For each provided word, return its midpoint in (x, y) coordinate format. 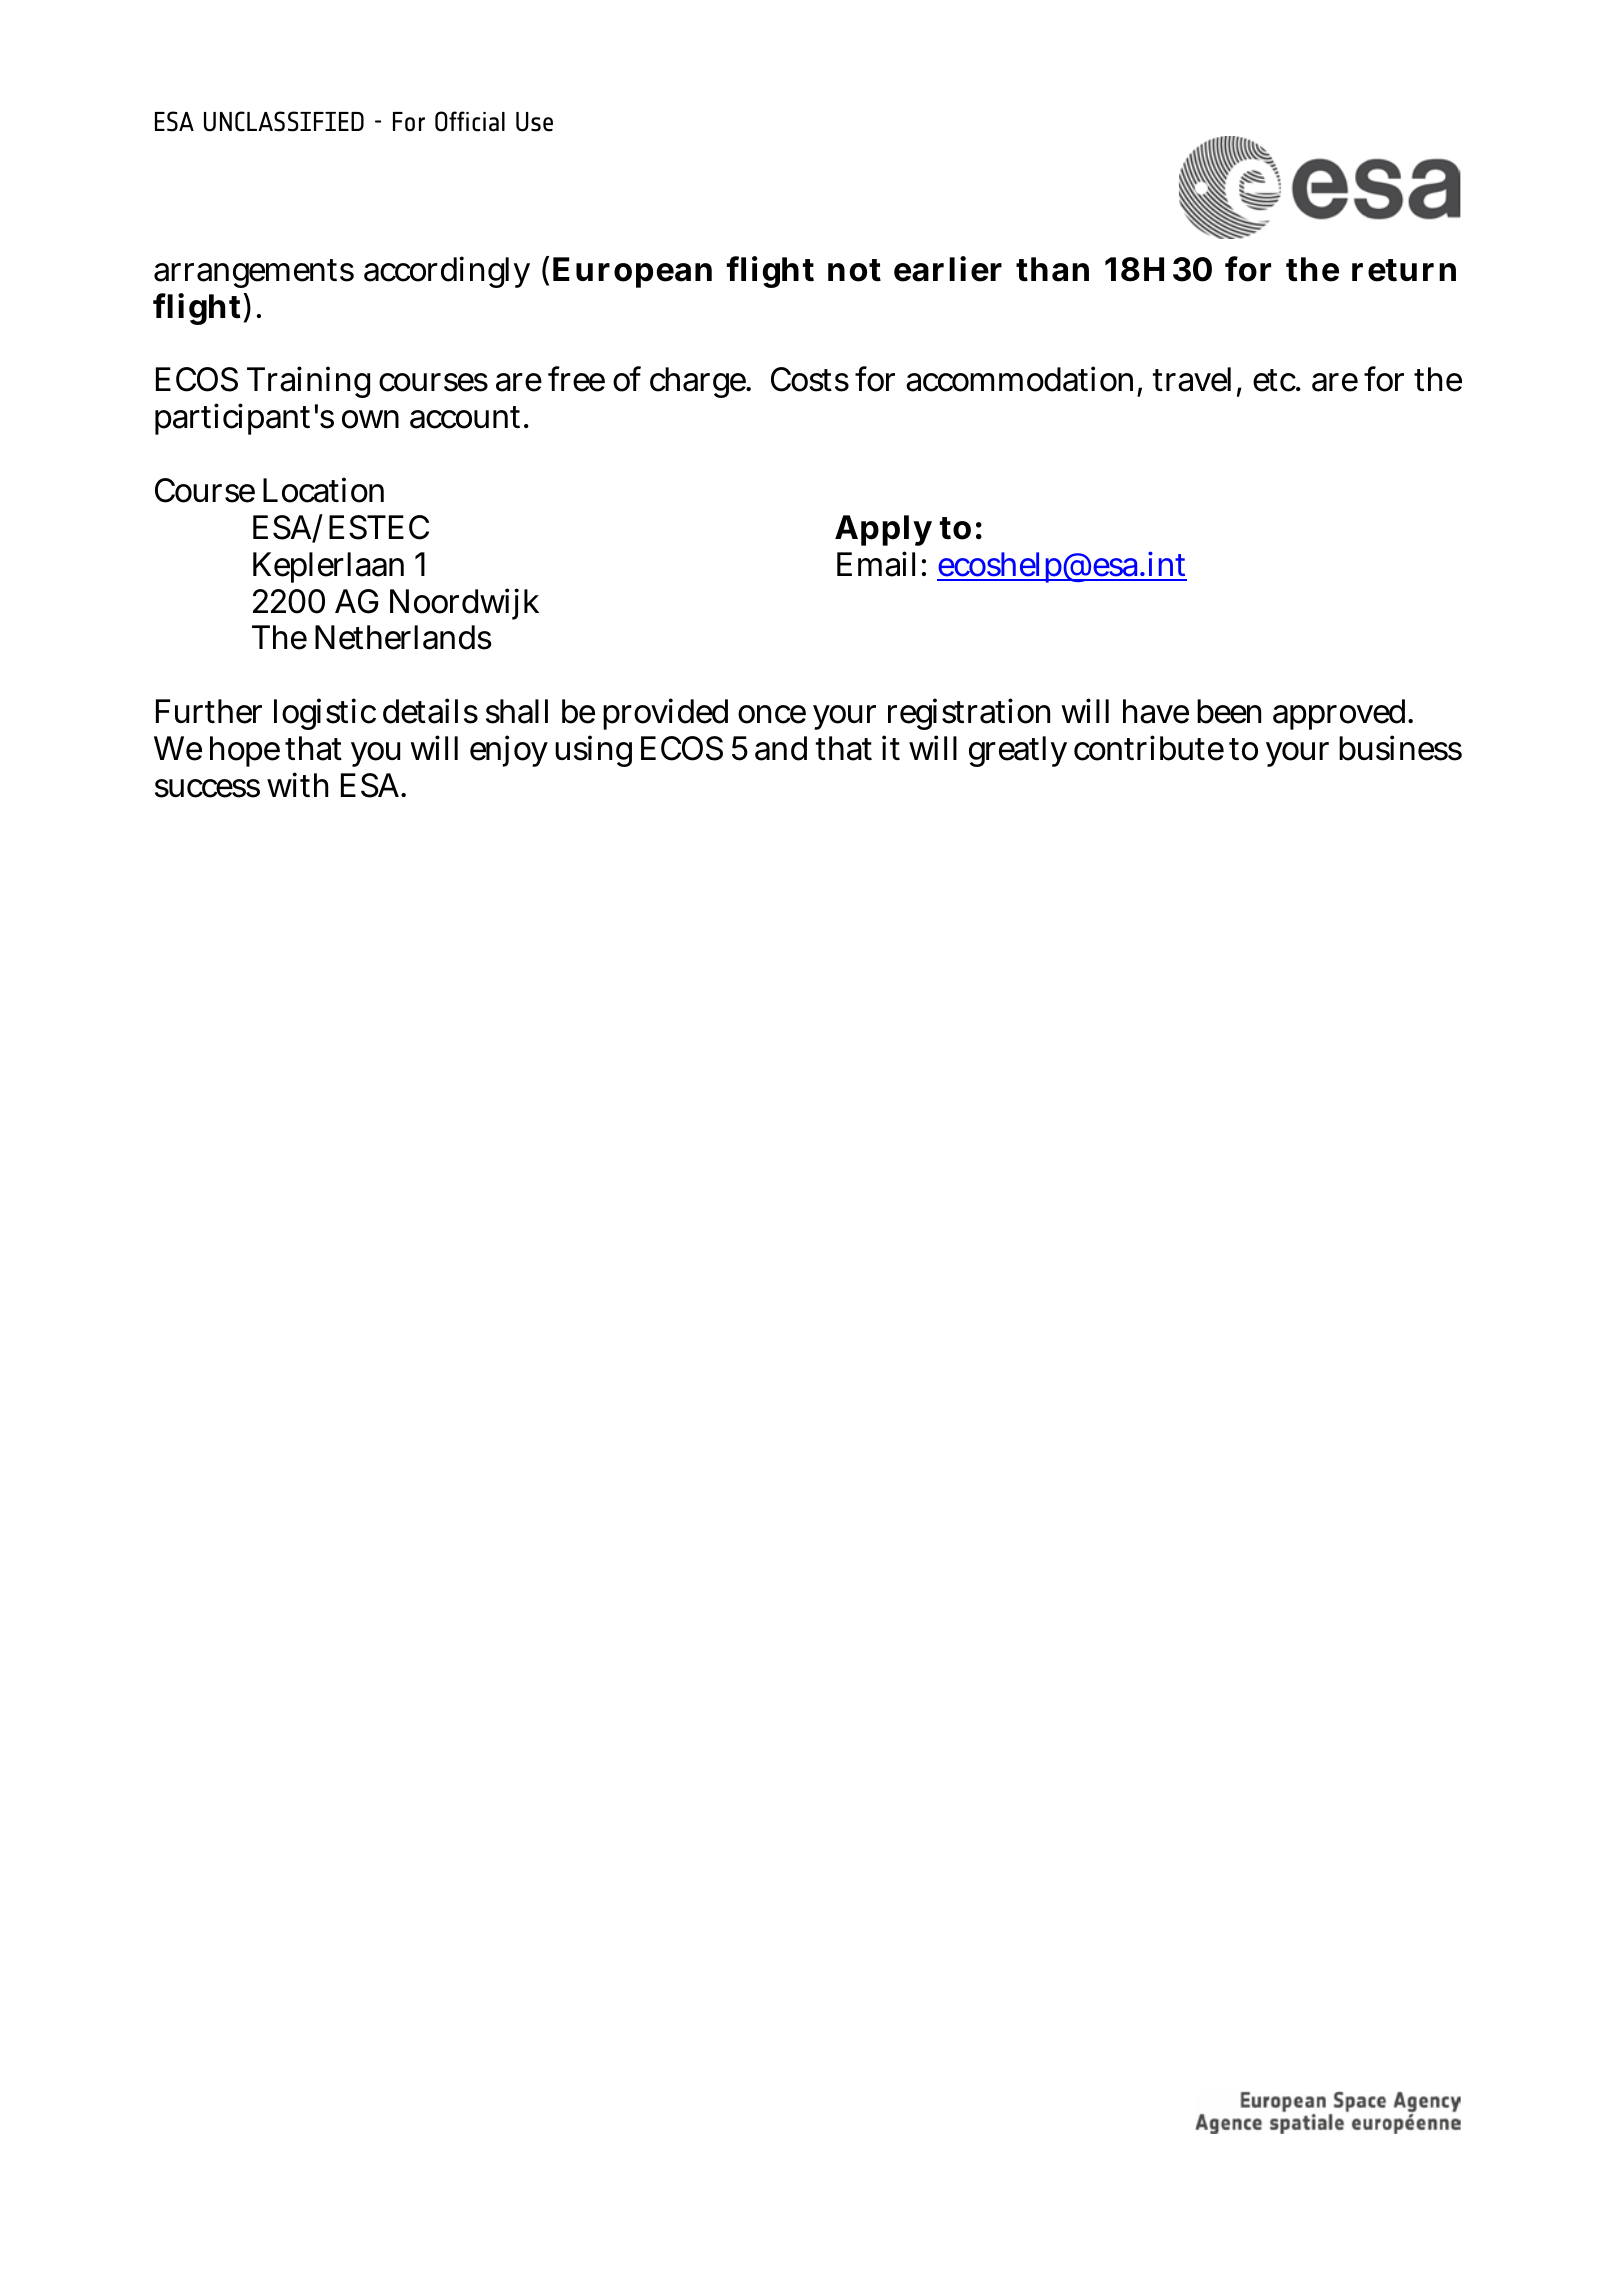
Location (323, 490)
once (772, 714)
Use (534, 122)
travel (1192, 379)
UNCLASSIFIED (284, 121)
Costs (810, 379)
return (1404, 270)
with (297, 784)
